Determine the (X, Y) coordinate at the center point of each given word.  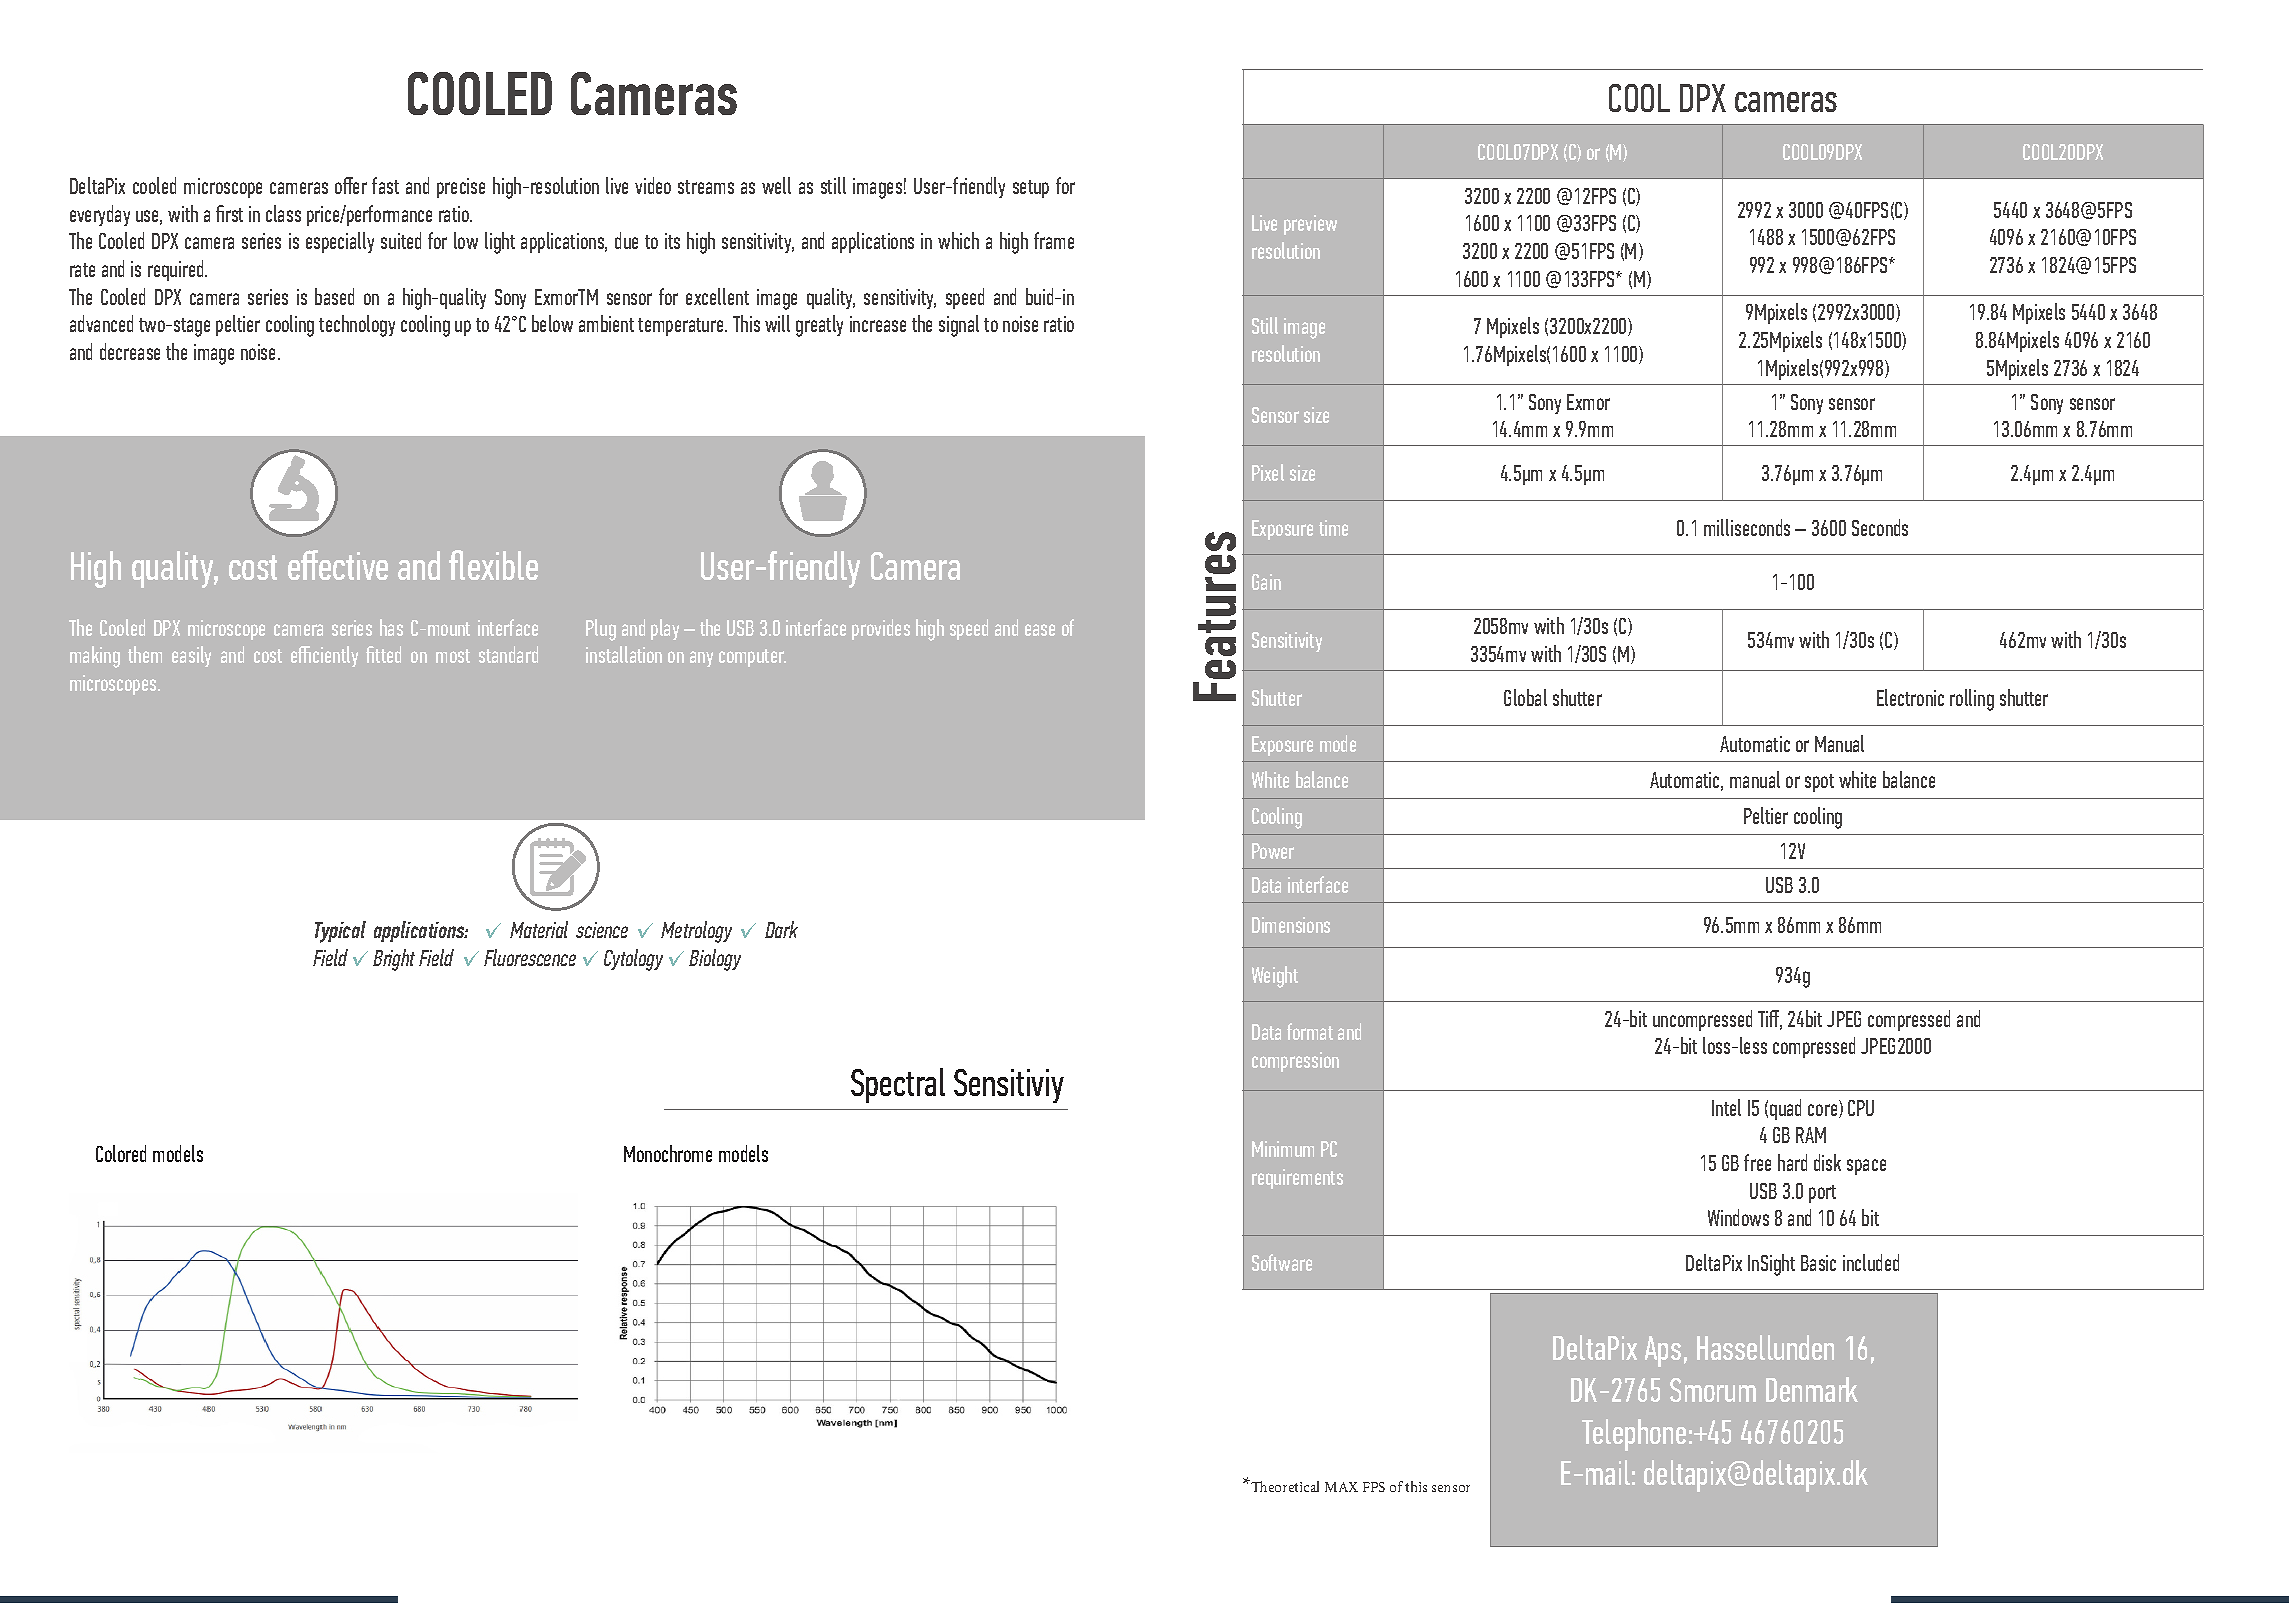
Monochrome (668, 1153)
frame (1054, 240)
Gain (1266, 582)
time (1333, 528)
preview (1310, 225)
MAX (1341, 1487)
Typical (340, 932)
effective (338, 565)
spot (1819, 783)
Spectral (898, 1085)
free (1757, 1162)
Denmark (1812, 1389)
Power (1273, 851)
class (283, 213)
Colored (121, 1153)
